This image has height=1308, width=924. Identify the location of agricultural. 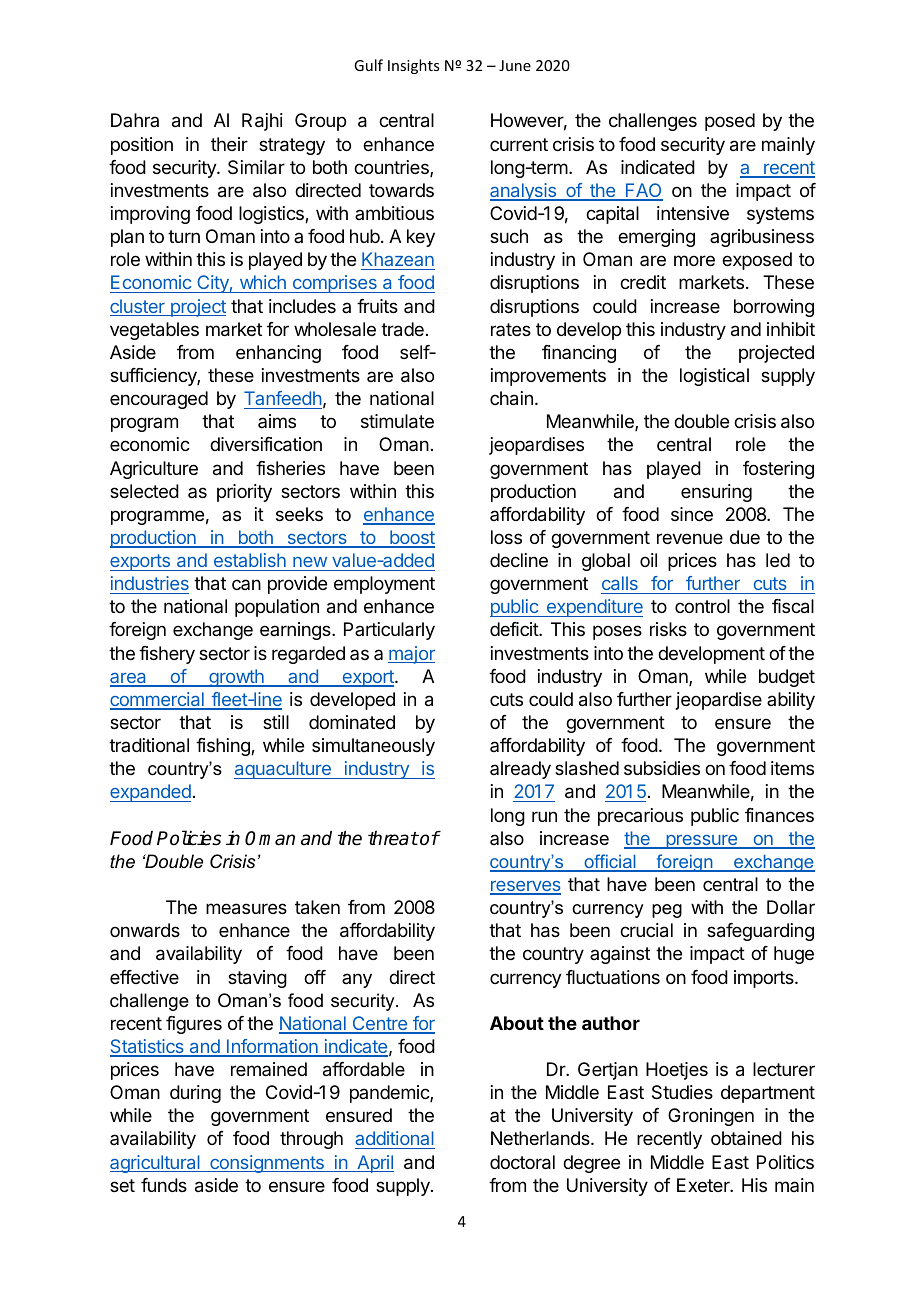
(156, 1164).
